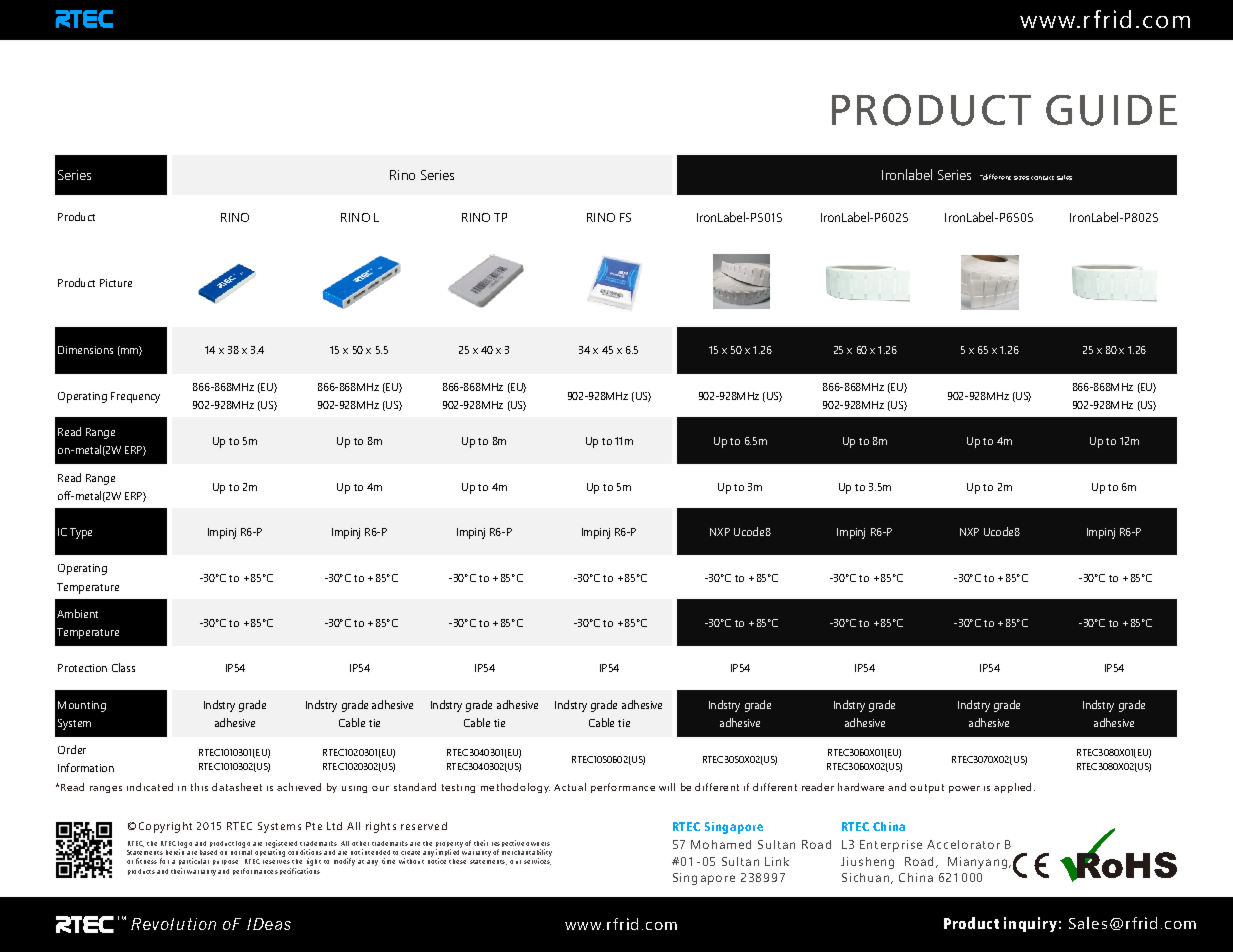 The image size is (1233, 952). I want to click on sizes, so click(1021, 178).
